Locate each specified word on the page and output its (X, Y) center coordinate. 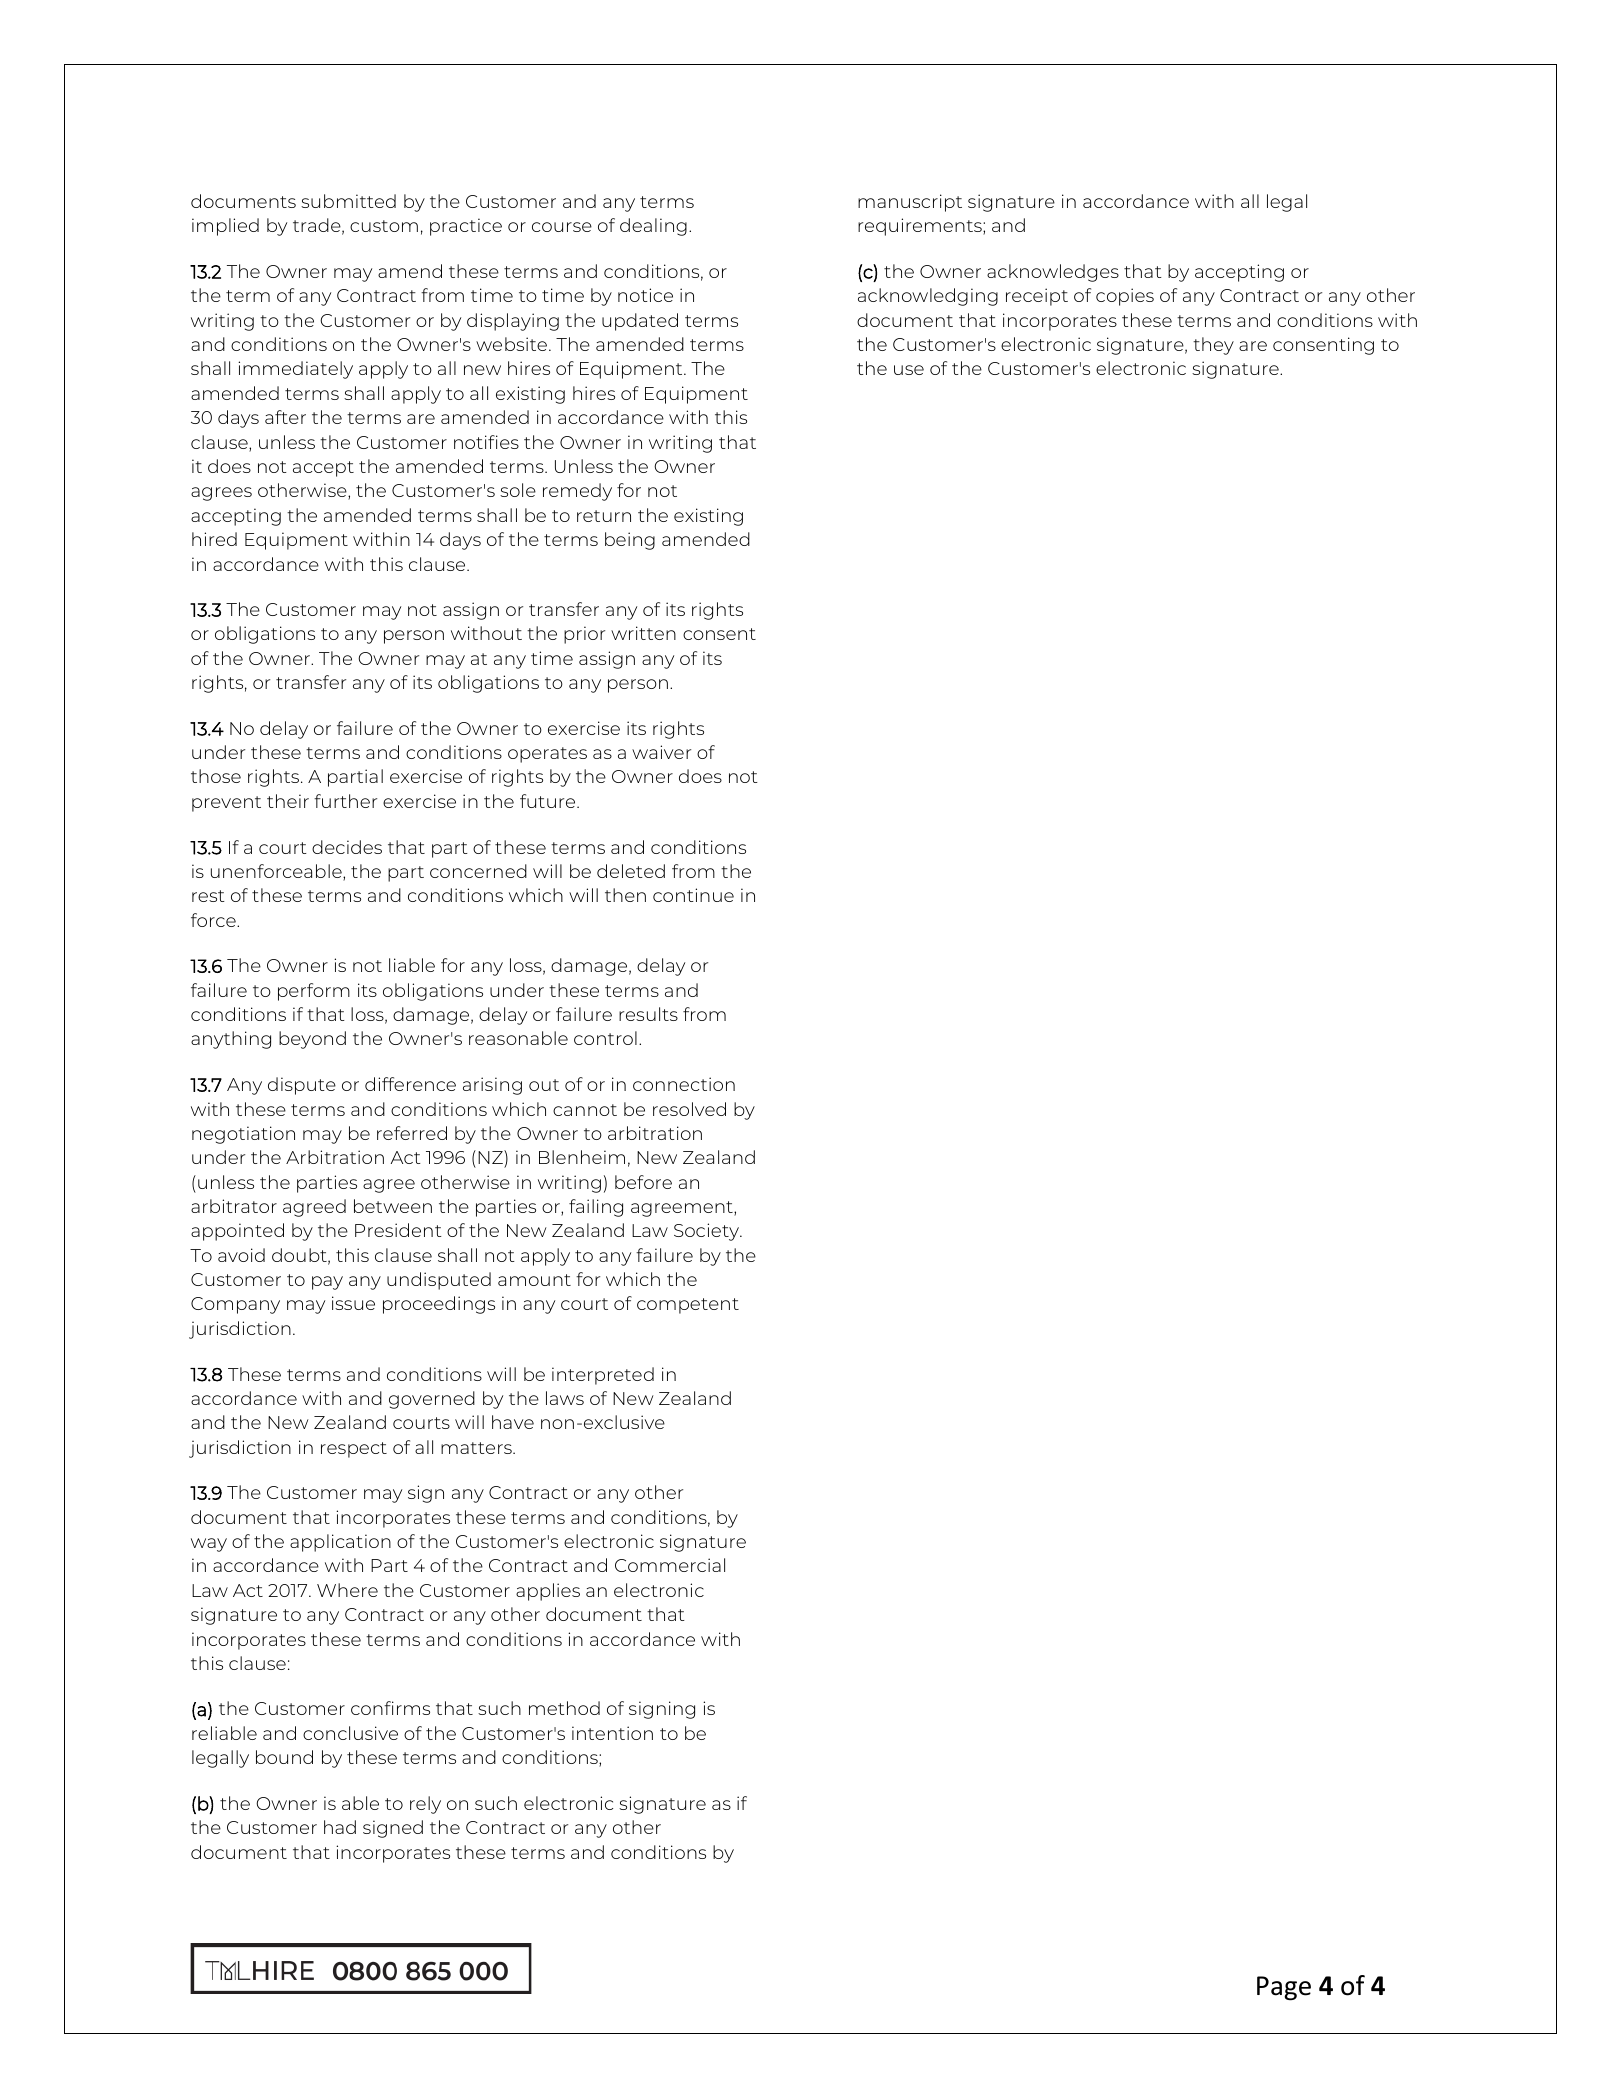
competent (688, 1306)
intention (612, 1733)
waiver (661, 752)
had (340, 1827)
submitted (348, 201)
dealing (653, 227)
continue (693, 895)
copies (1125, 297)
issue (353, 1303)
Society (708, 1232)
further (345, 801)
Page (1284, 1988)
